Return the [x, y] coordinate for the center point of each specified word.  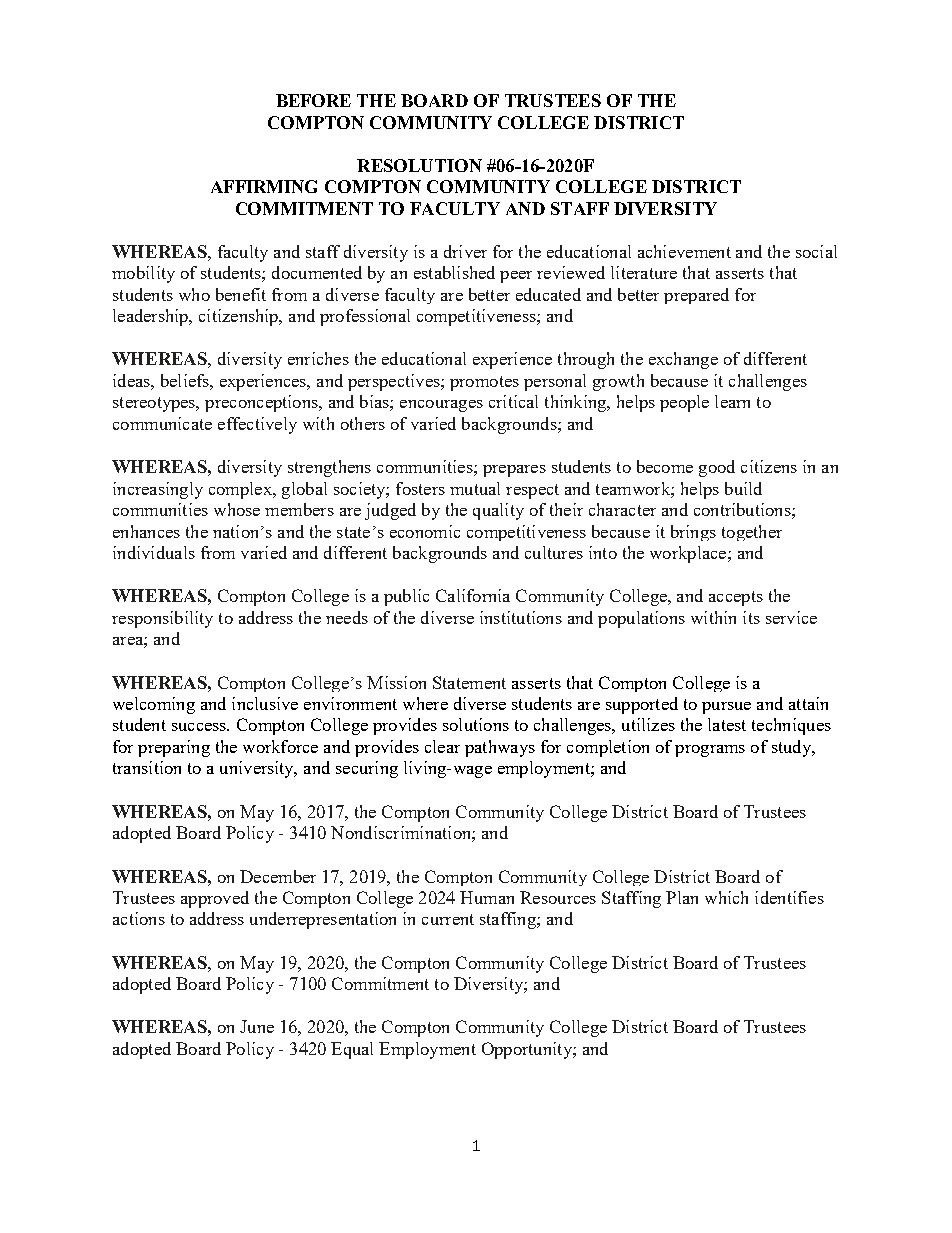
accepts [736, 598]
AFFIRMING [264, 186]
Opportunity [528, 1050]
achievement [684, 251]
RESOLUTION [419, 165]
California [473, 595]
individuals [154, 552]
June [257, 1026]
